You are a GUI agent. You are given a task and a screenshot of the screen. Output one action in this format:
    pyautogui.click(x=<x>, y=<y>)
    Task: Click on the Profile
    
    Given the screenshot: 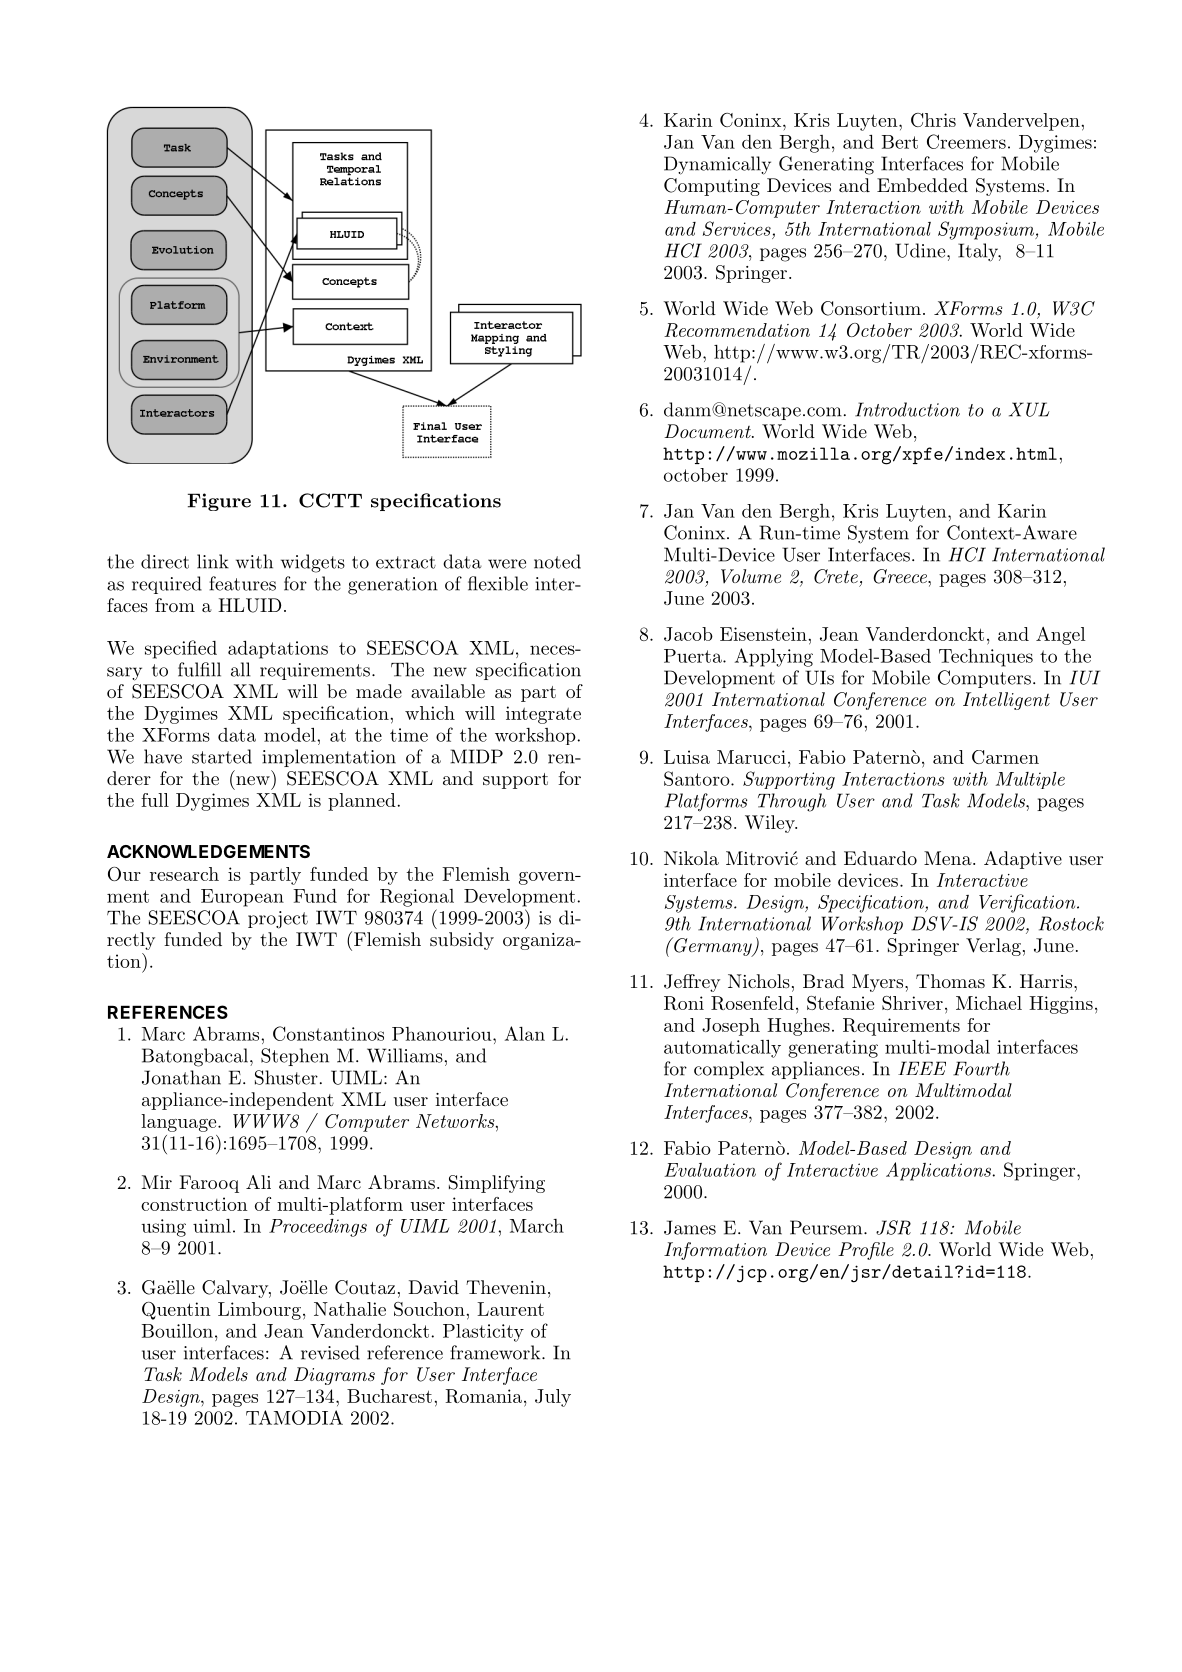 What is the action you would take?
    pyautogui.click(x=866, y=1251)
